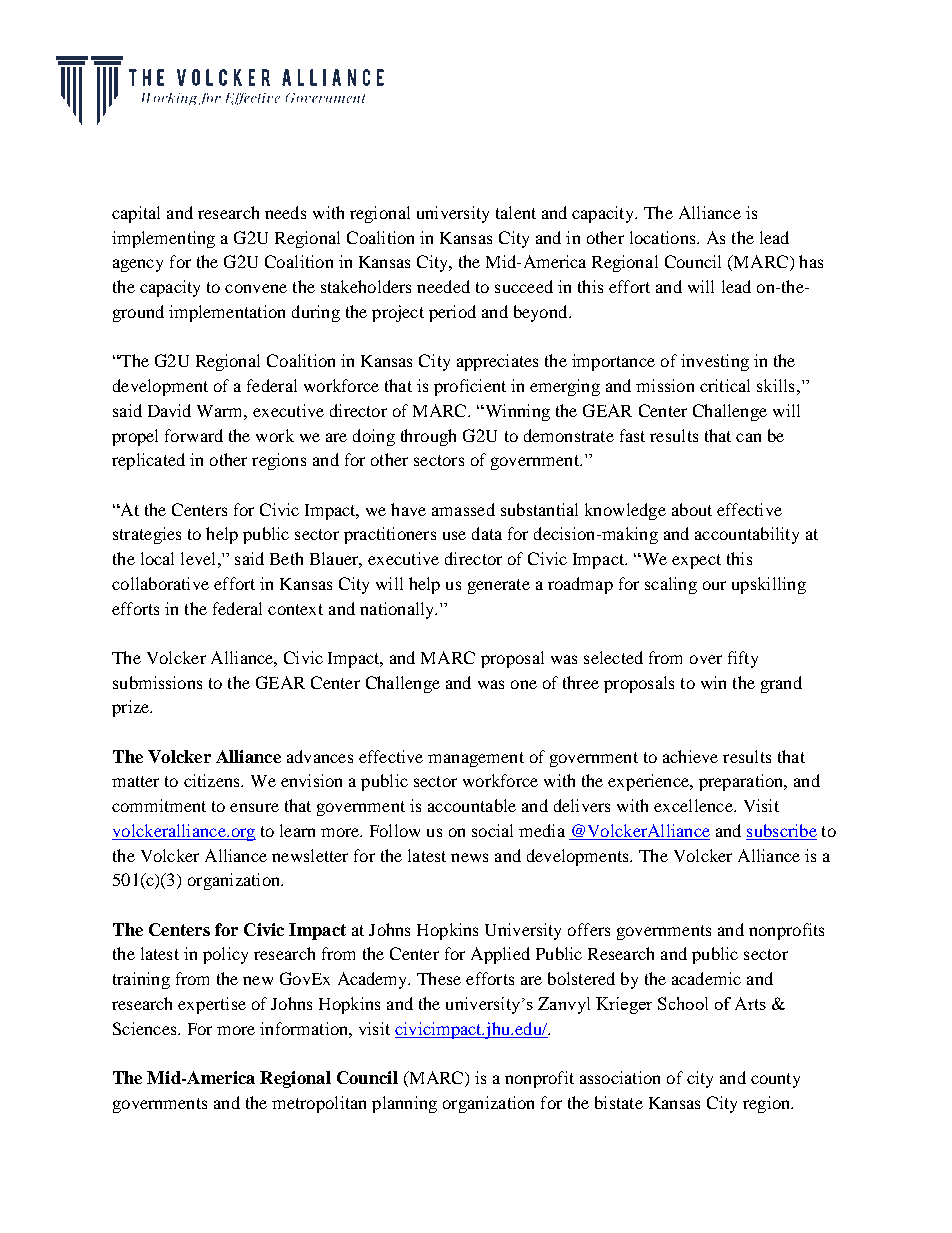 This screenshot has height=1233, width=952. What do you see at coordinates (146, 1028) in the screenshot?
I see `Sciences` at bounding box center [146, 1028].
